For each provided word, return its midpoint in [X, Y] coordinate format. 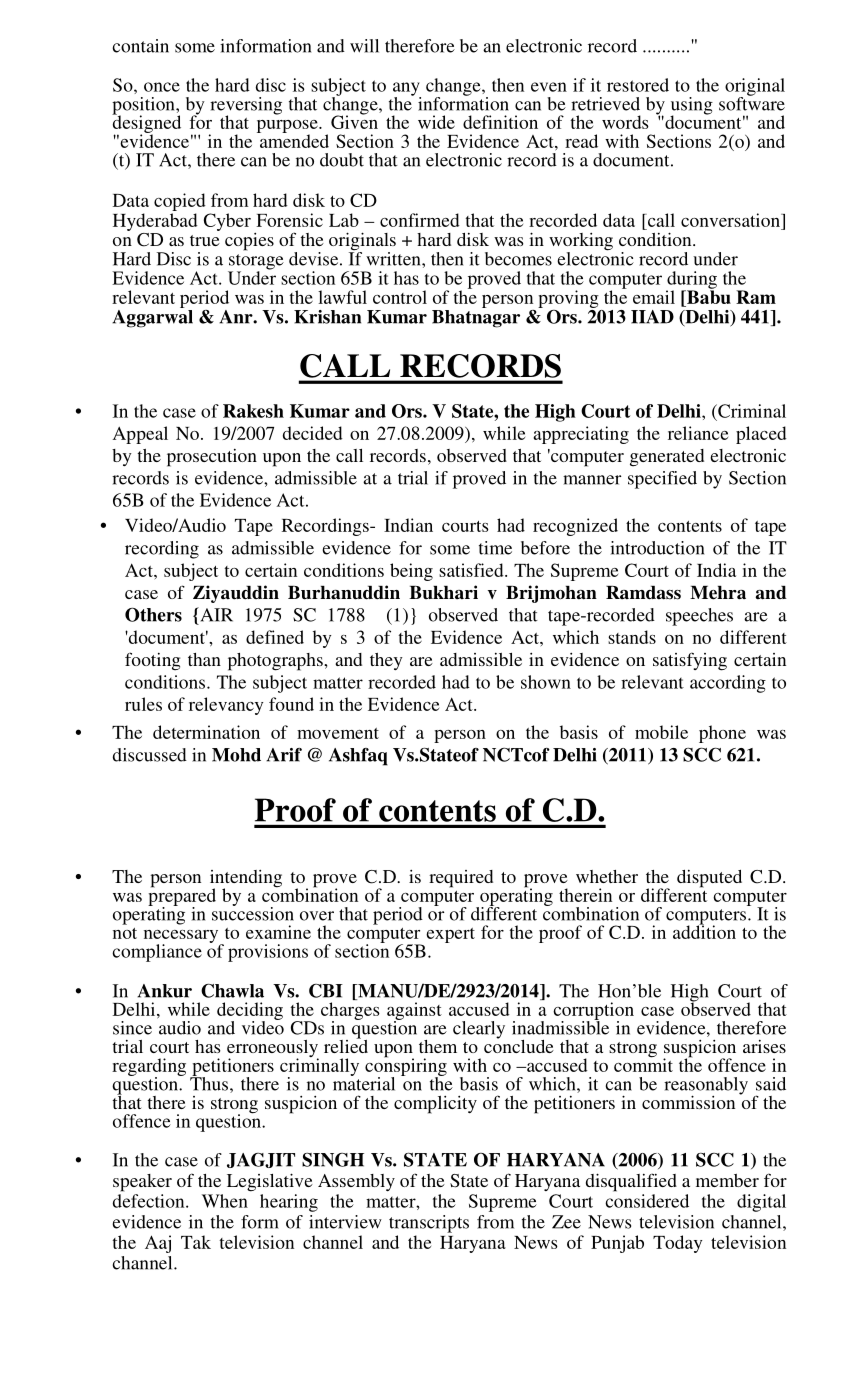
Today [677, 1244]
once [162, 87]
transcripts [429, 1224]
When [225, 1201]
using [691, 107]
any [407, 90]
